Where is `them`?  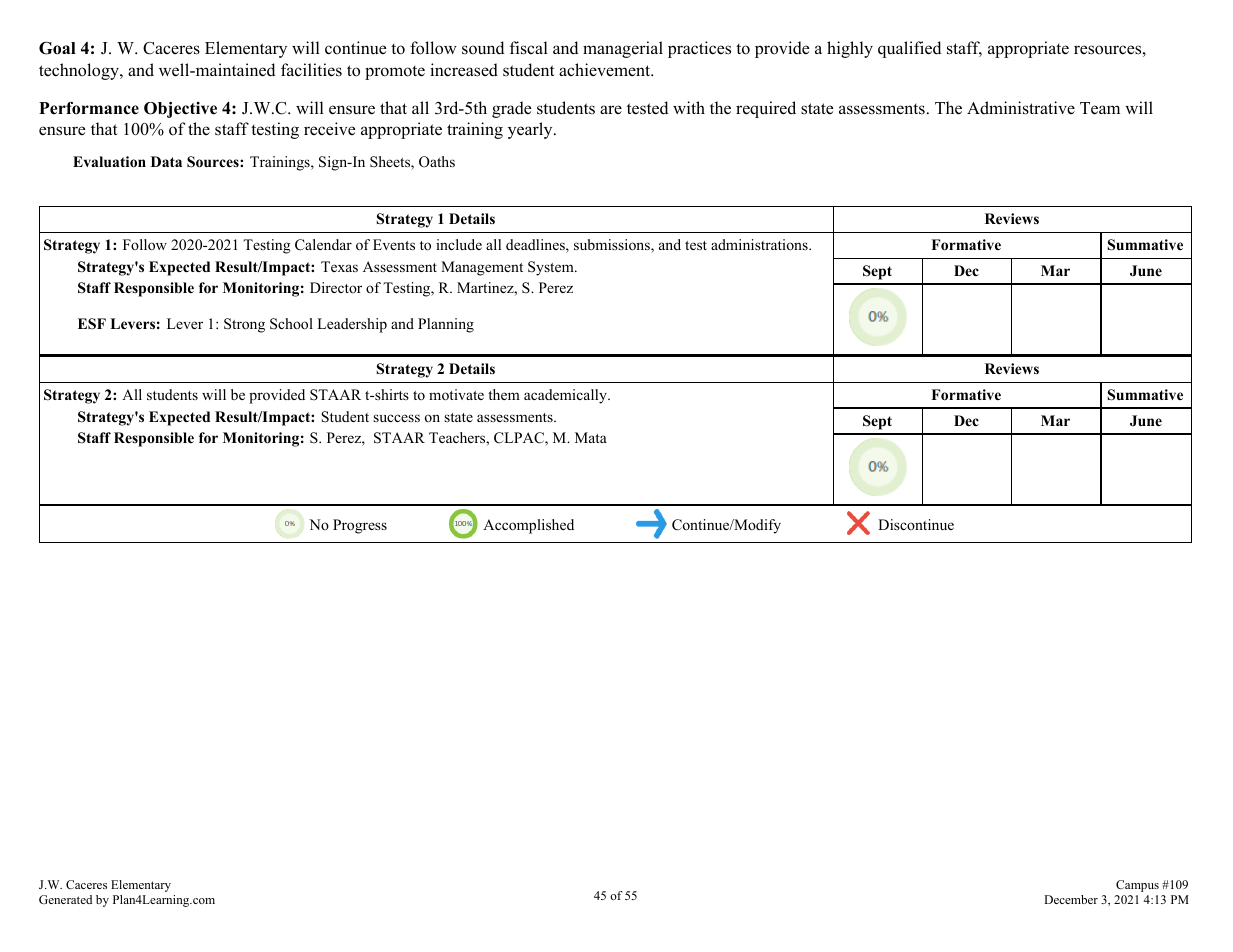 them is located at coordinates (504, 394).
